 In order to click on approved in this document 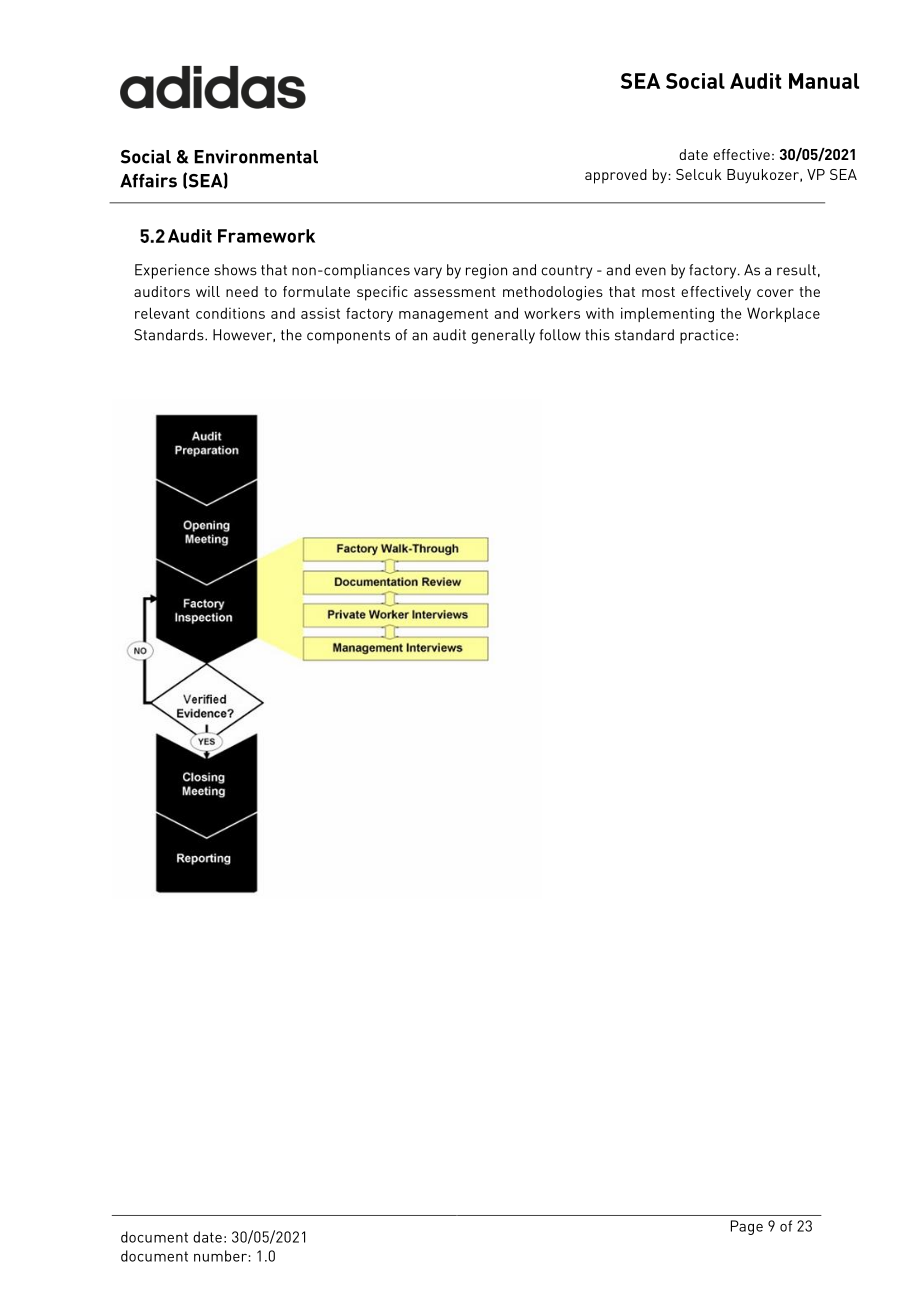, I will do `click(616, 176)`.
